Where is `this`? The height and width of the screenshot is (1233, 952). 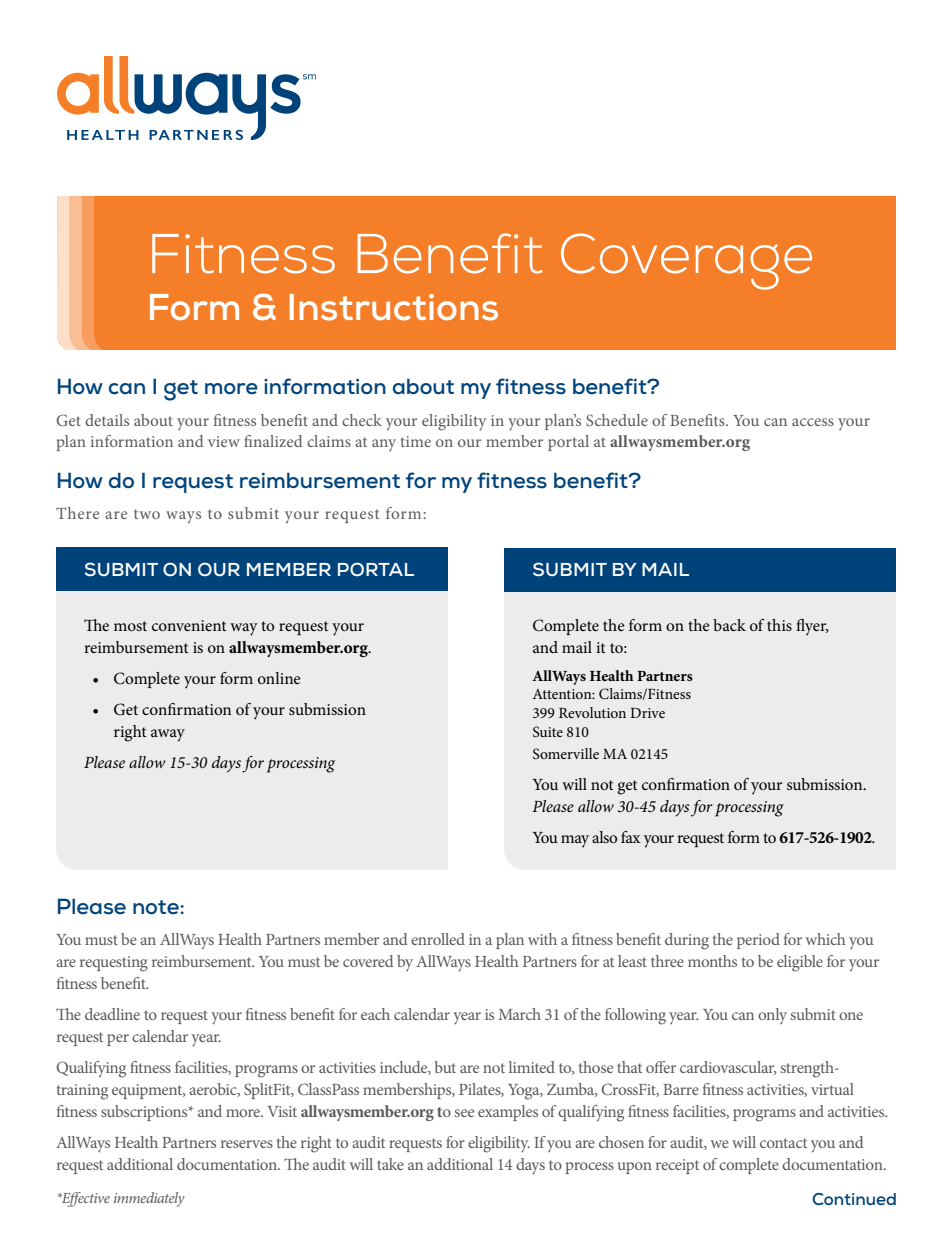
this is located at coordinates (779, 625).
